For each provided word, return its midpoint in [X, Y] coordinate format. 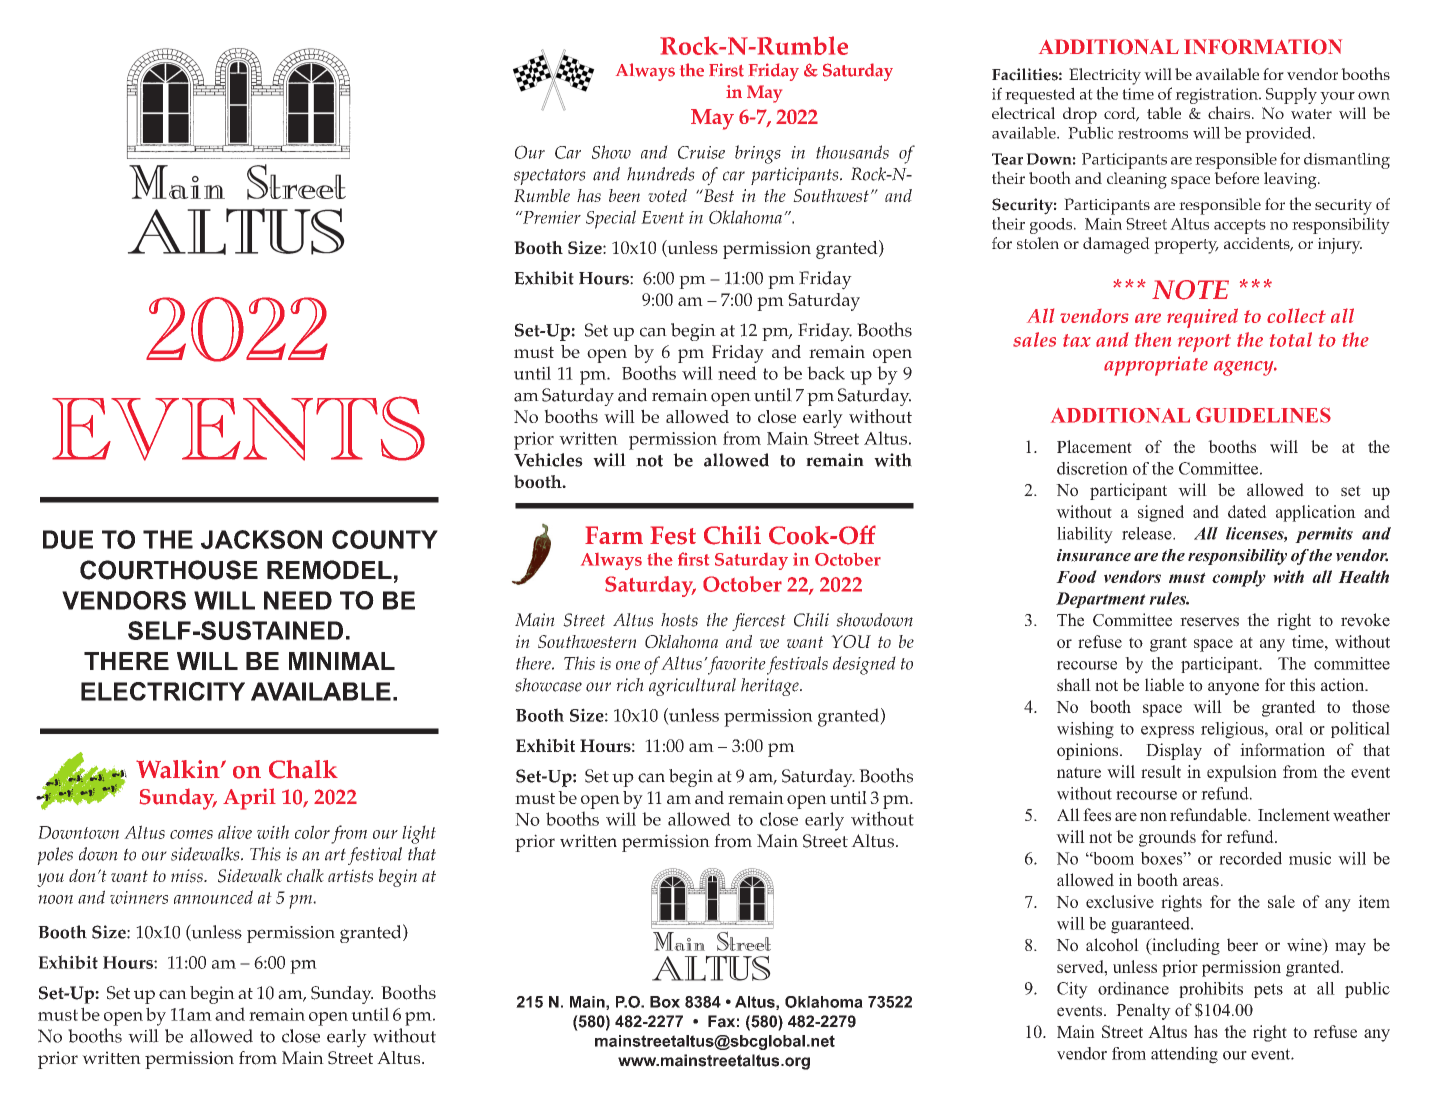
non [1153, 817]
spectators [550, 177]
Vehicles [548, 460]
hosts [679, 620]
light [419, 834]
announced [213, 897]
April [249, 799]
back [826, 373]
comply [1239, 578]
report [1204, 343]
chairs [1230, 112]
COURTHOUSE [169, 570]
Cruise [701, 152]
